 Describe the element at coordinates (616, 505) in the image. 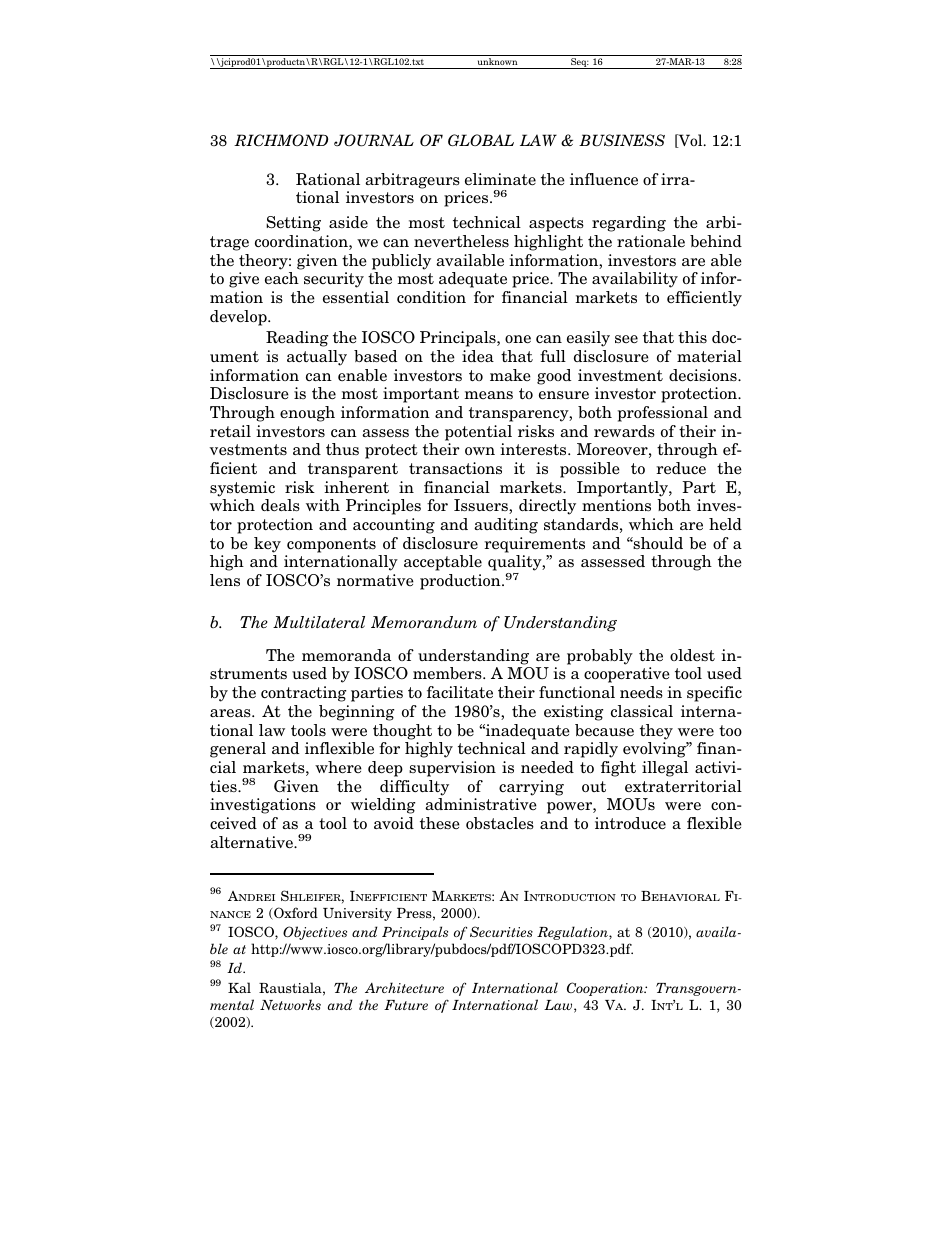

I see `mentions` at that location.
